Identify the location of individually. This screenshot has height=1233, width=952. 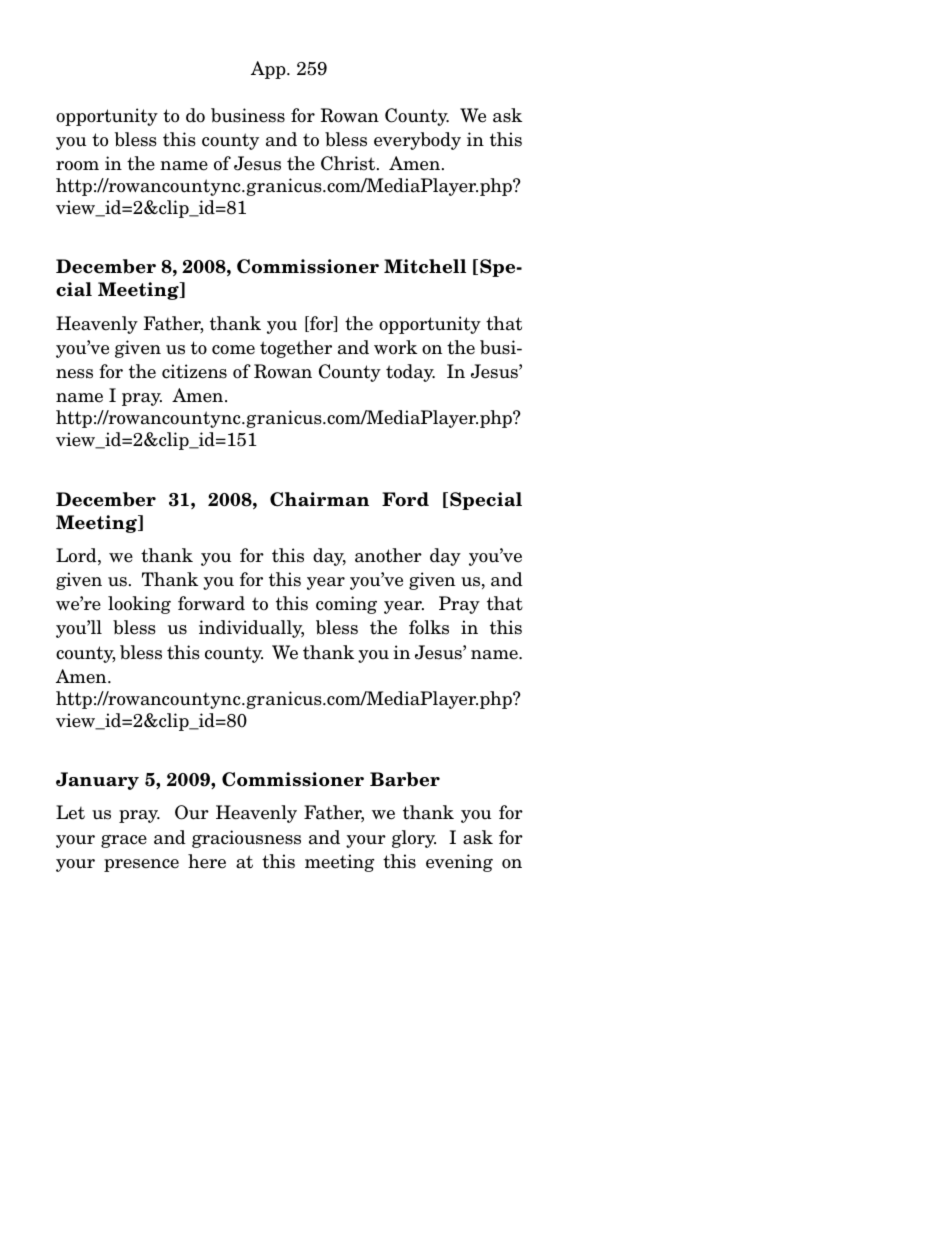
(251, 629).
